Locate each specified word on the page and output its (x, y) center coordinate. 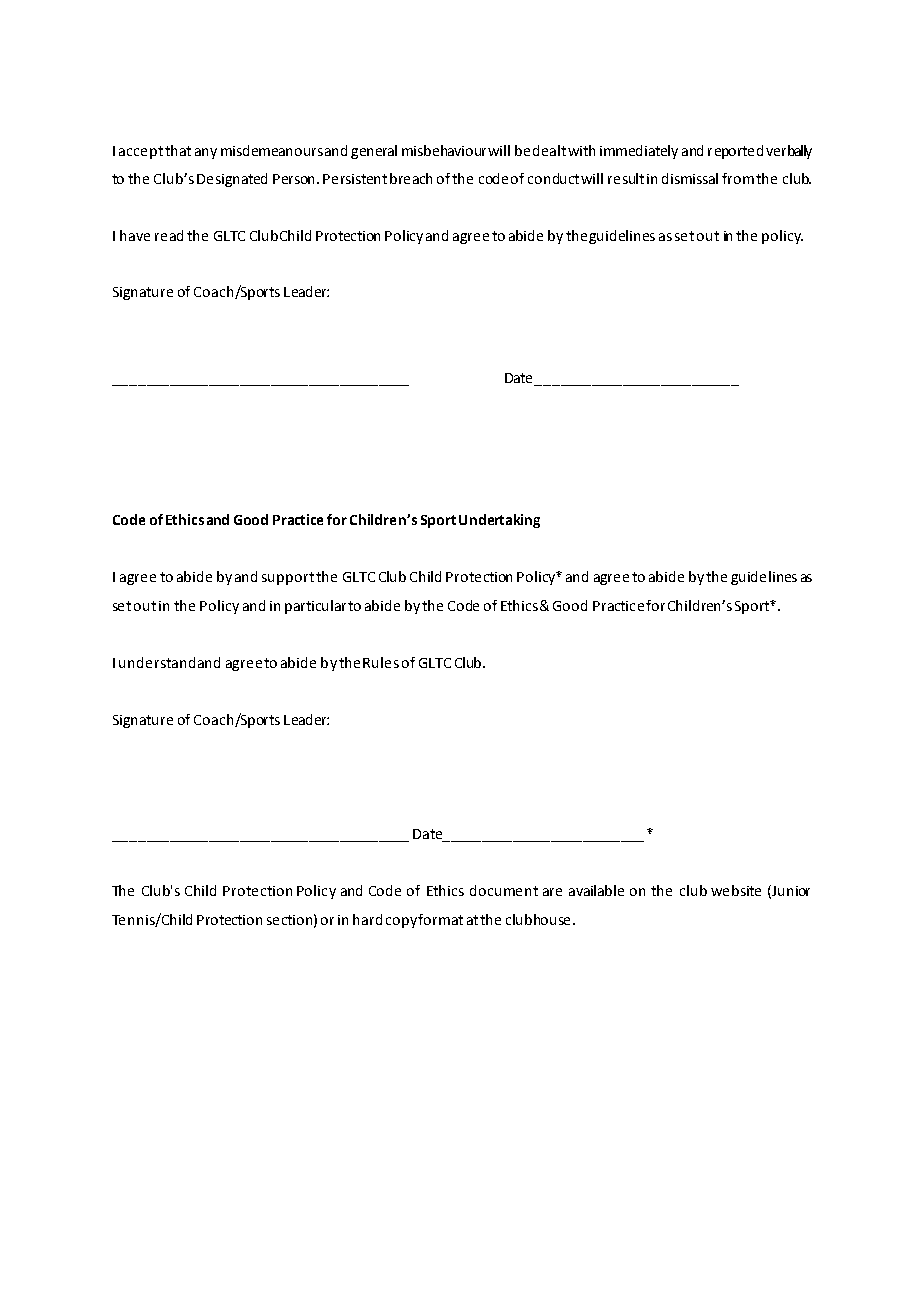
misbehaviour (445, 150)
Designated (232, 180)
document (504, 890)
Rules (381, 662)
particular (315, 607)
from (738, 178)
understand (157, 662)
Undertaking (499, 521)
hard (367, 919)
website (736, 890)
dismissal (690, 178)
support (288, 578)
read (169, 235)
